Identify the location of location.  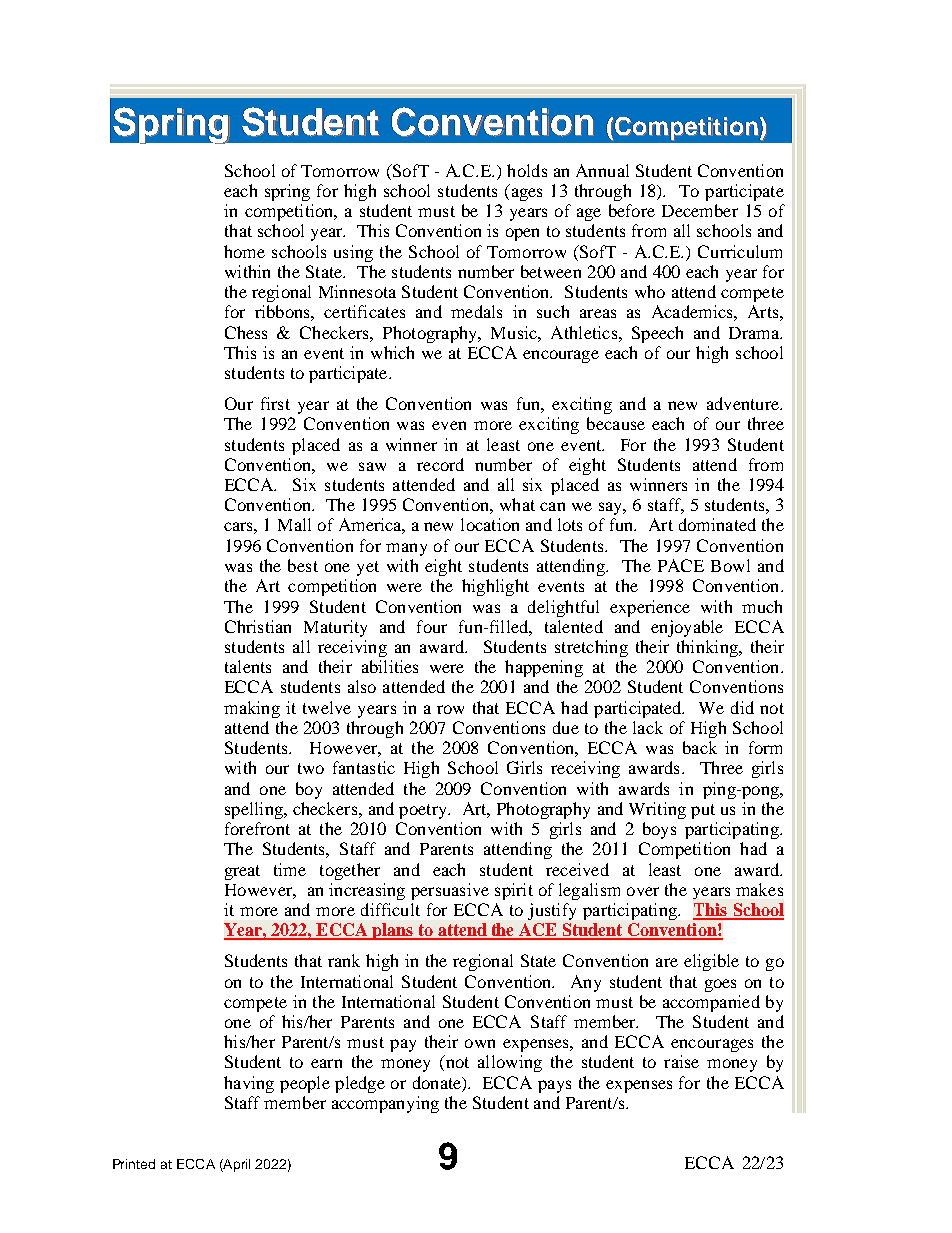
(490, 524).
